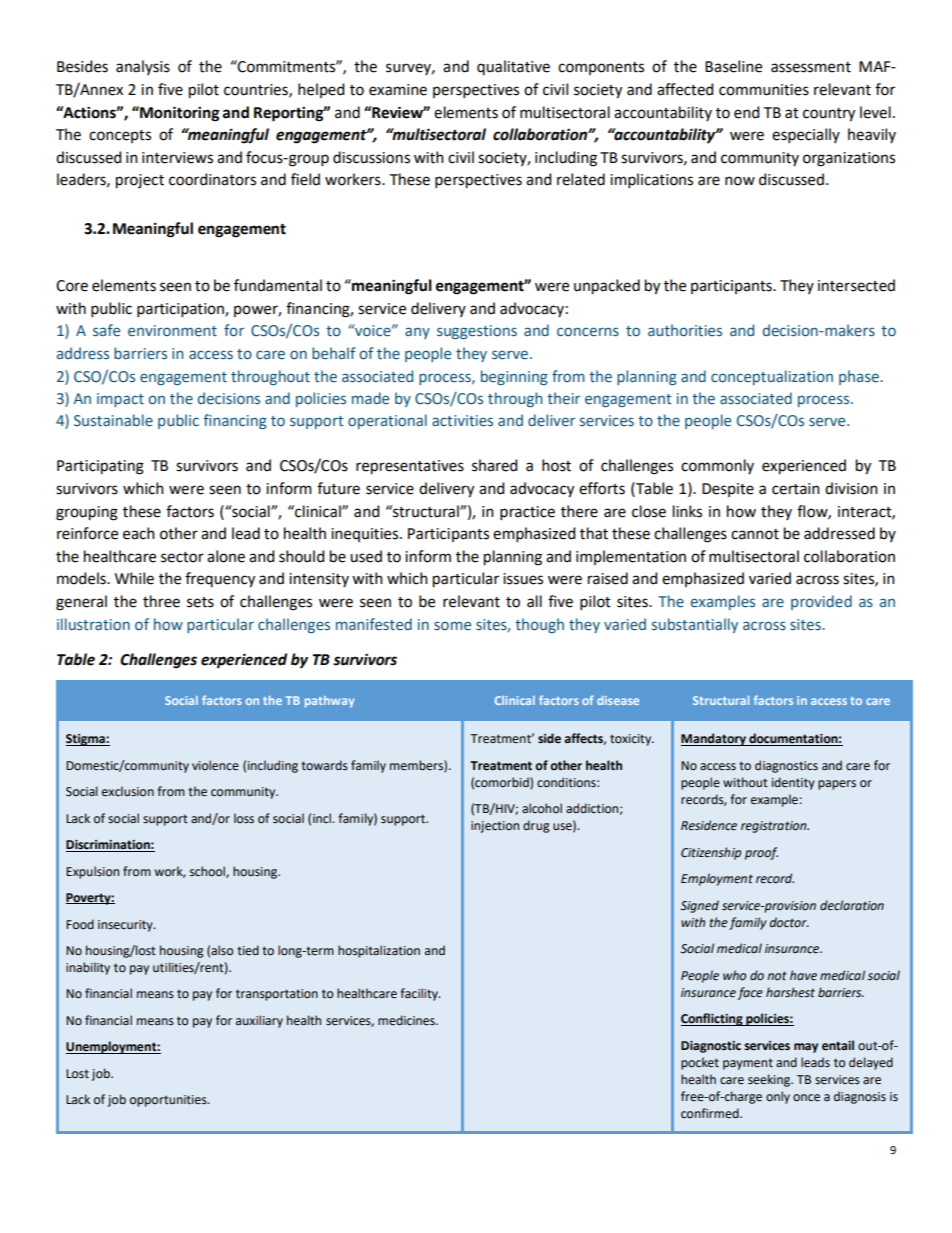  I want to click on qualitative, so click(513, 67).
